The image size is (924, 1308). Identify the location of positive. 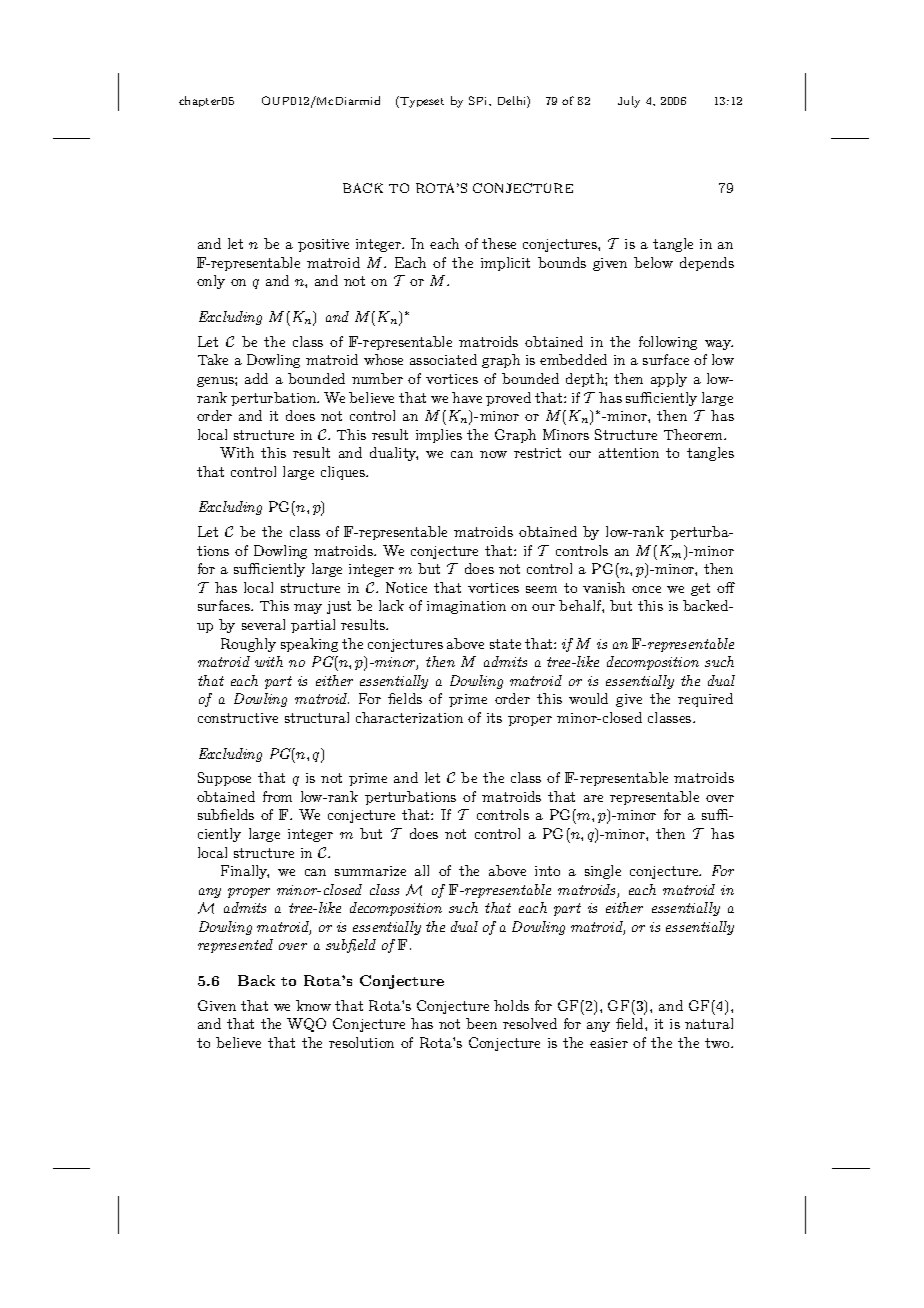
(323, 245).
